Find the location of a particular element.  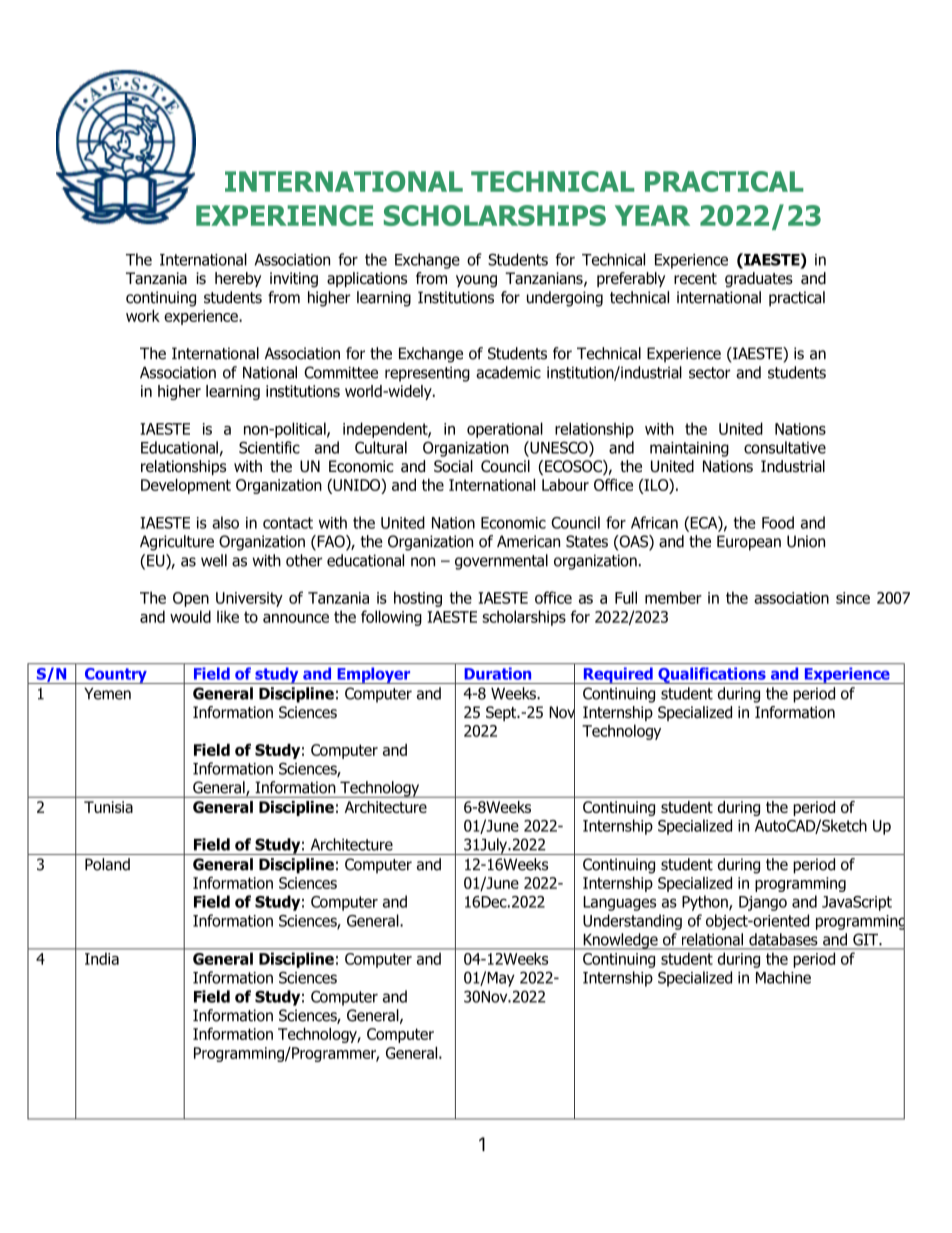

Food is located at coordinates (778, 522).
